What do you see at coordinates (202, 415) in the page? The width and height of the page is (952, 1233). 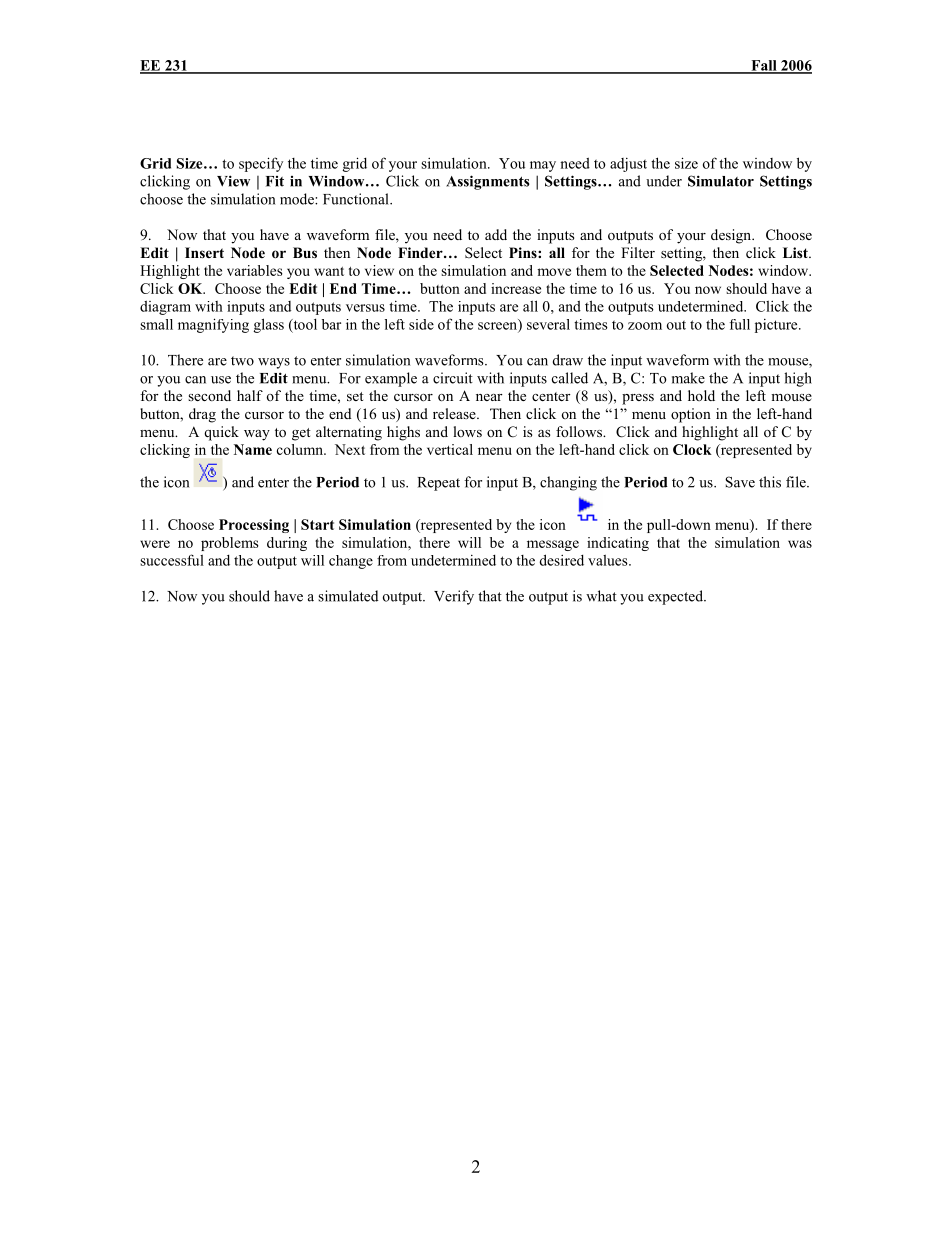 I see `drag` at bounding box center [202, 415].
